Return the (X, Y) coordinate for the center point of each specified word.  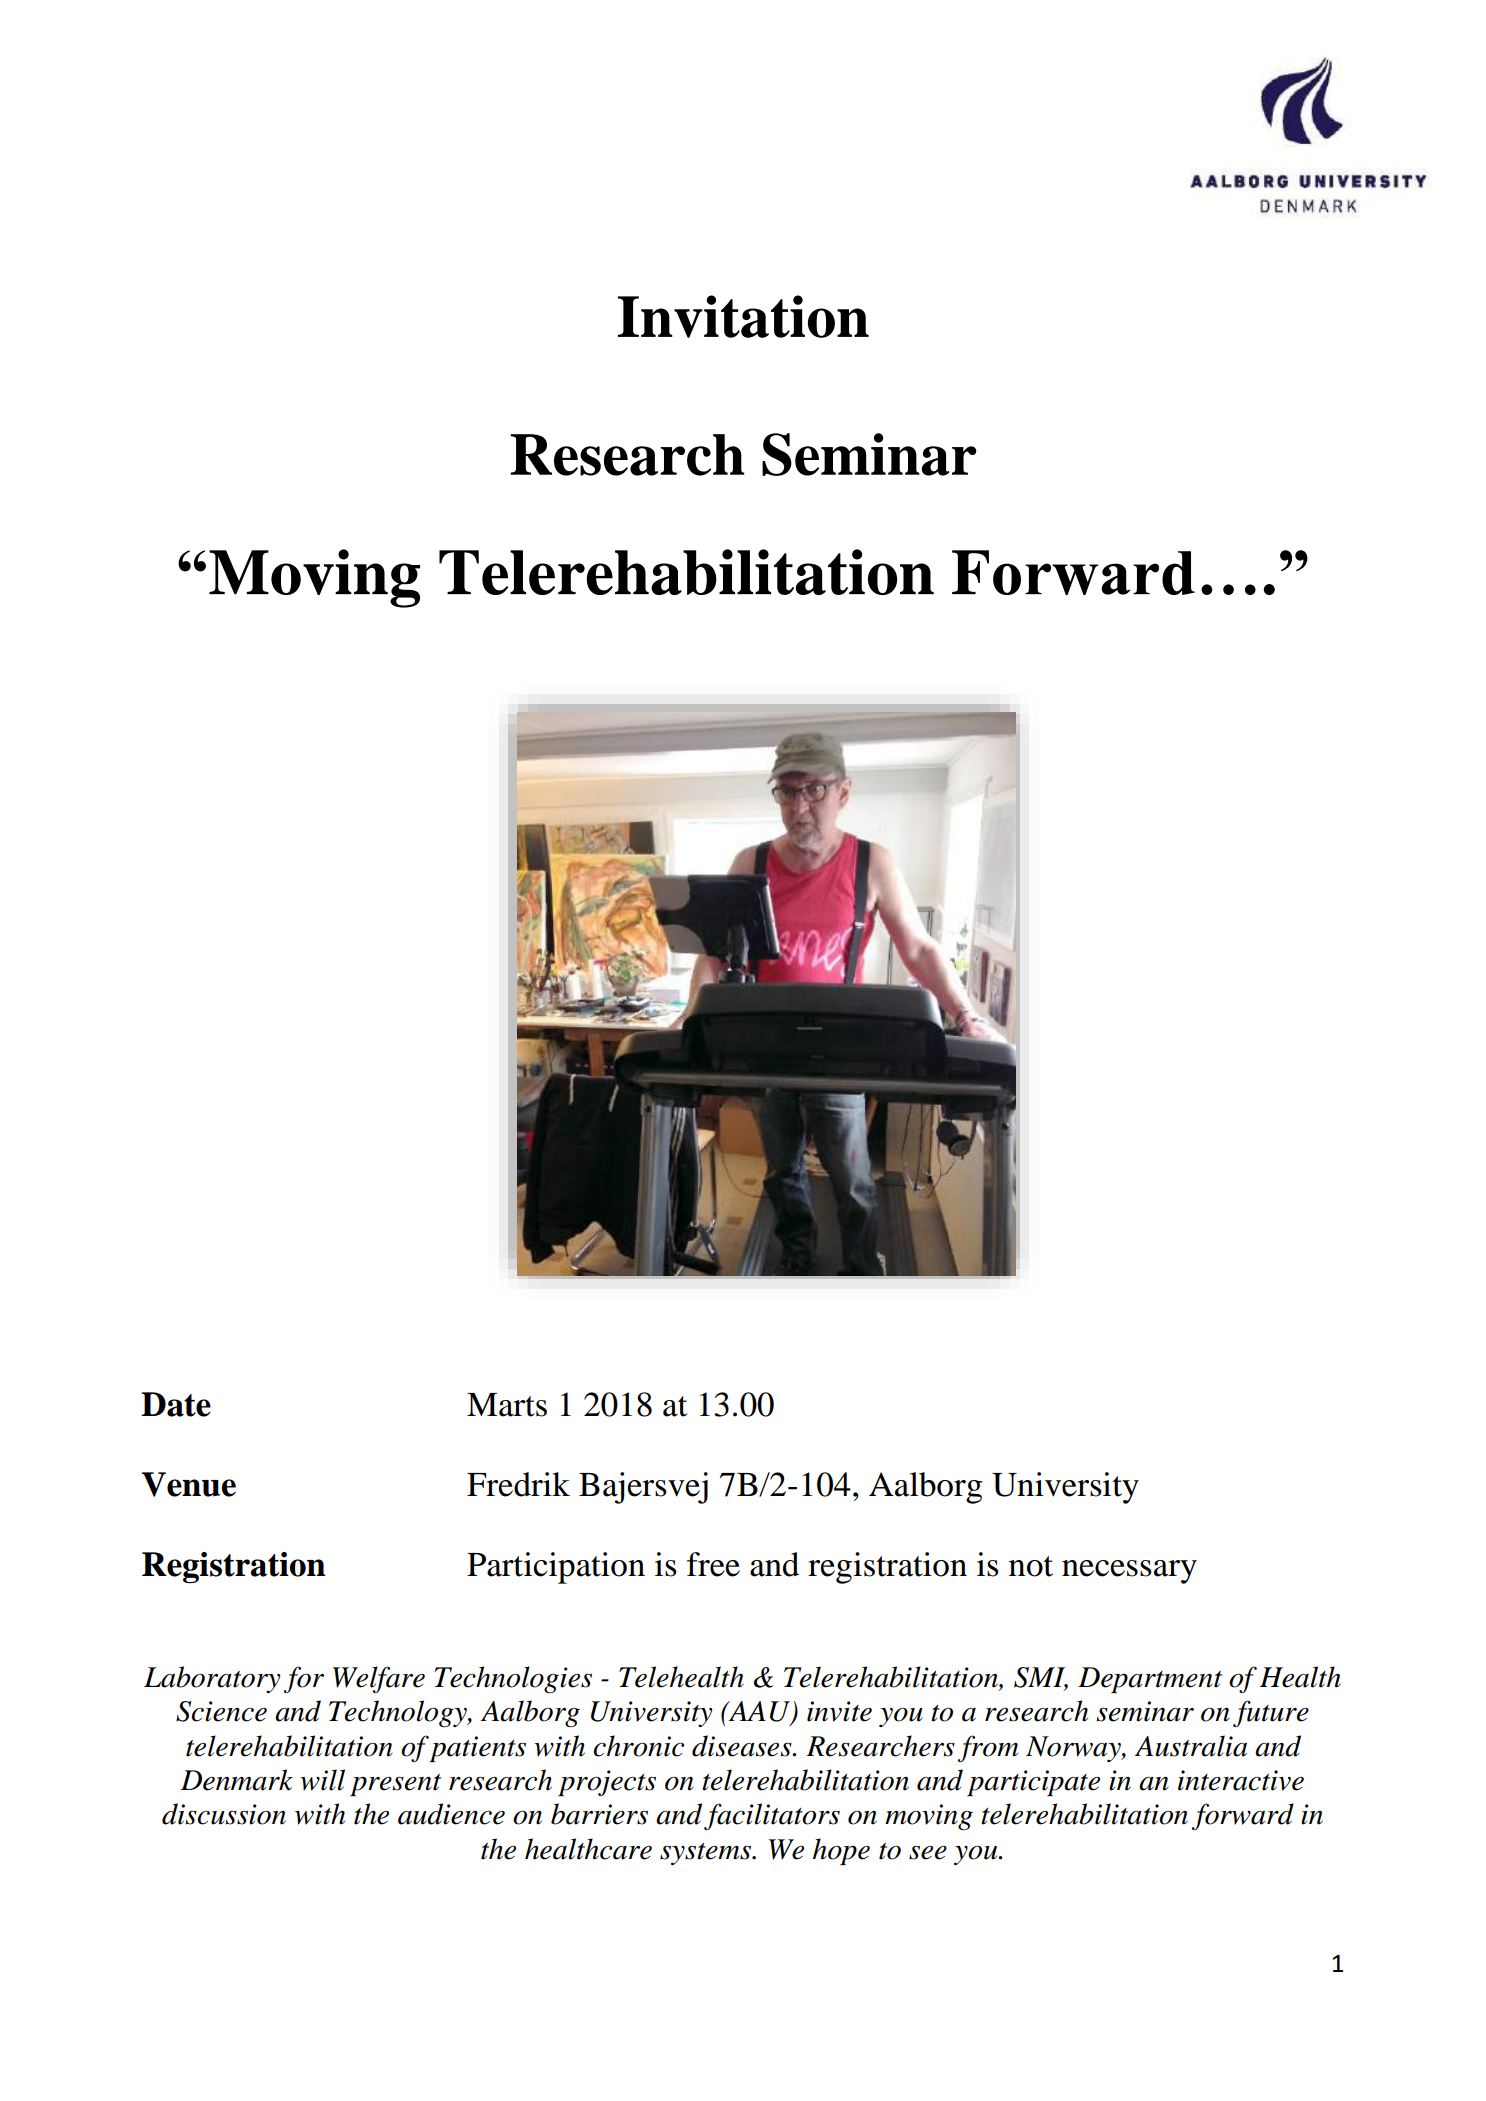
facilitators (772, 1816)
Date (176, 1404)
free (713, 1564)
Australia (1191, 1746)
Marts (507, 1405)
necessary (1129, 1572)
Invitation (743, 316)
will (322, 1780)
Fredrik (518, 1484)
